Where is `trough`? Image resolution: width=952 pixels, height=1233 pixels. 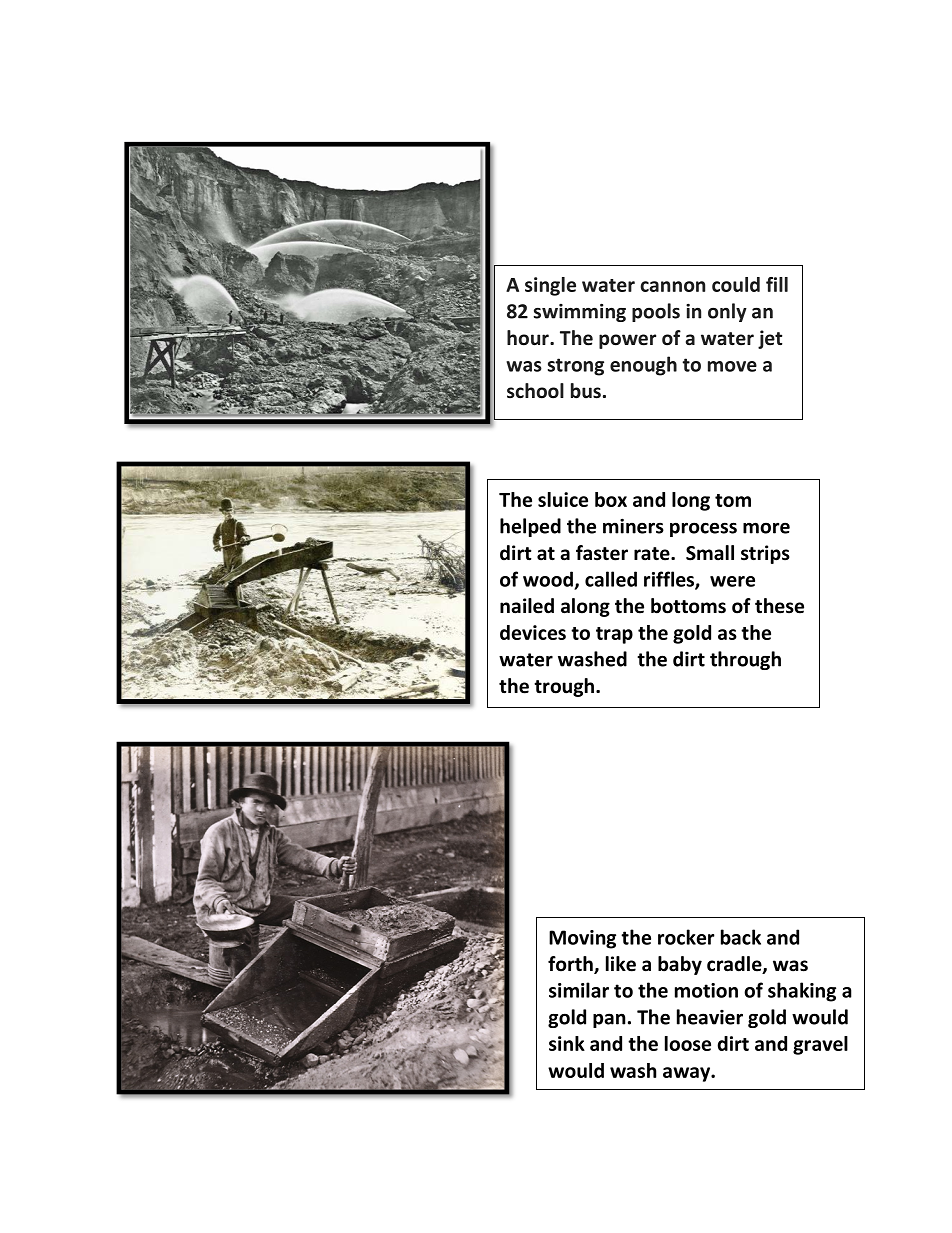
trough is located at coordinates (564, 687).
